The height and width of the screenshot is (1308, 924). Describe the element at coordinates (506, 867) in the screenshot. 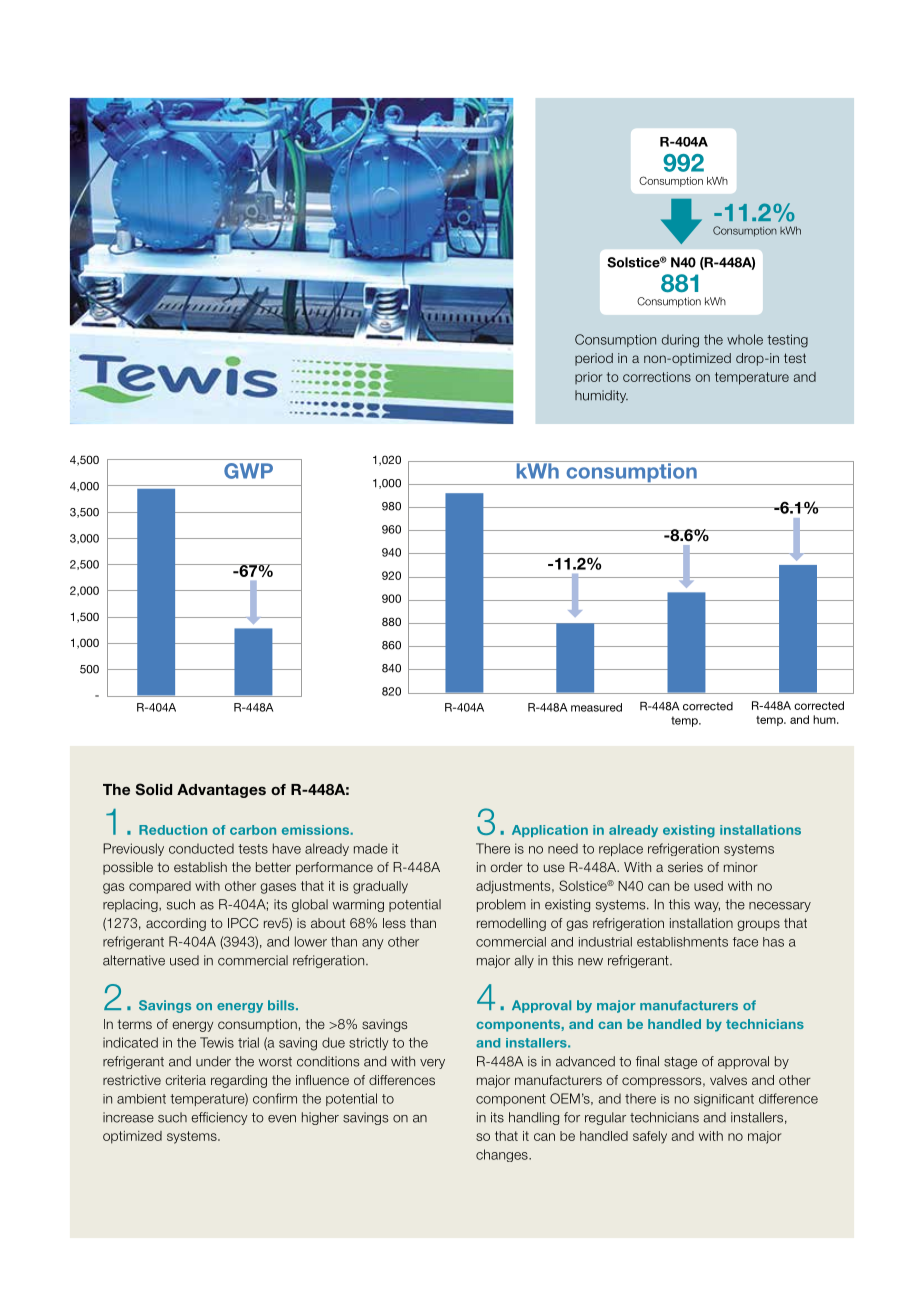

I see `order` at that location.
